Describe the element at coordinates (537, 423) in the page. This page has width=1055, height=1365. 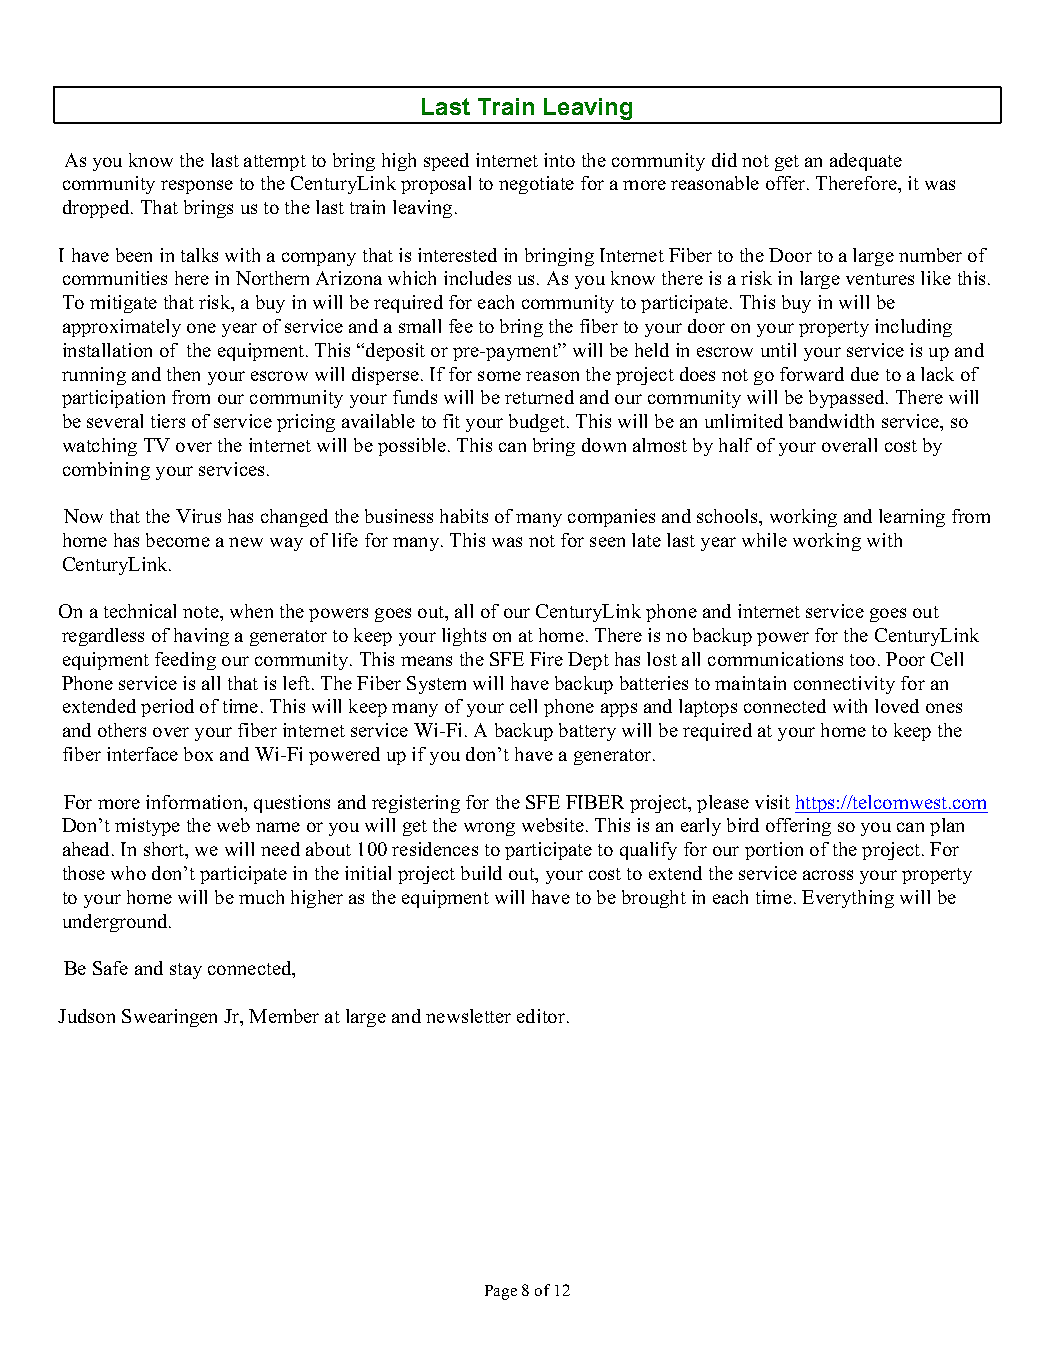
I see `budget` at that location.
